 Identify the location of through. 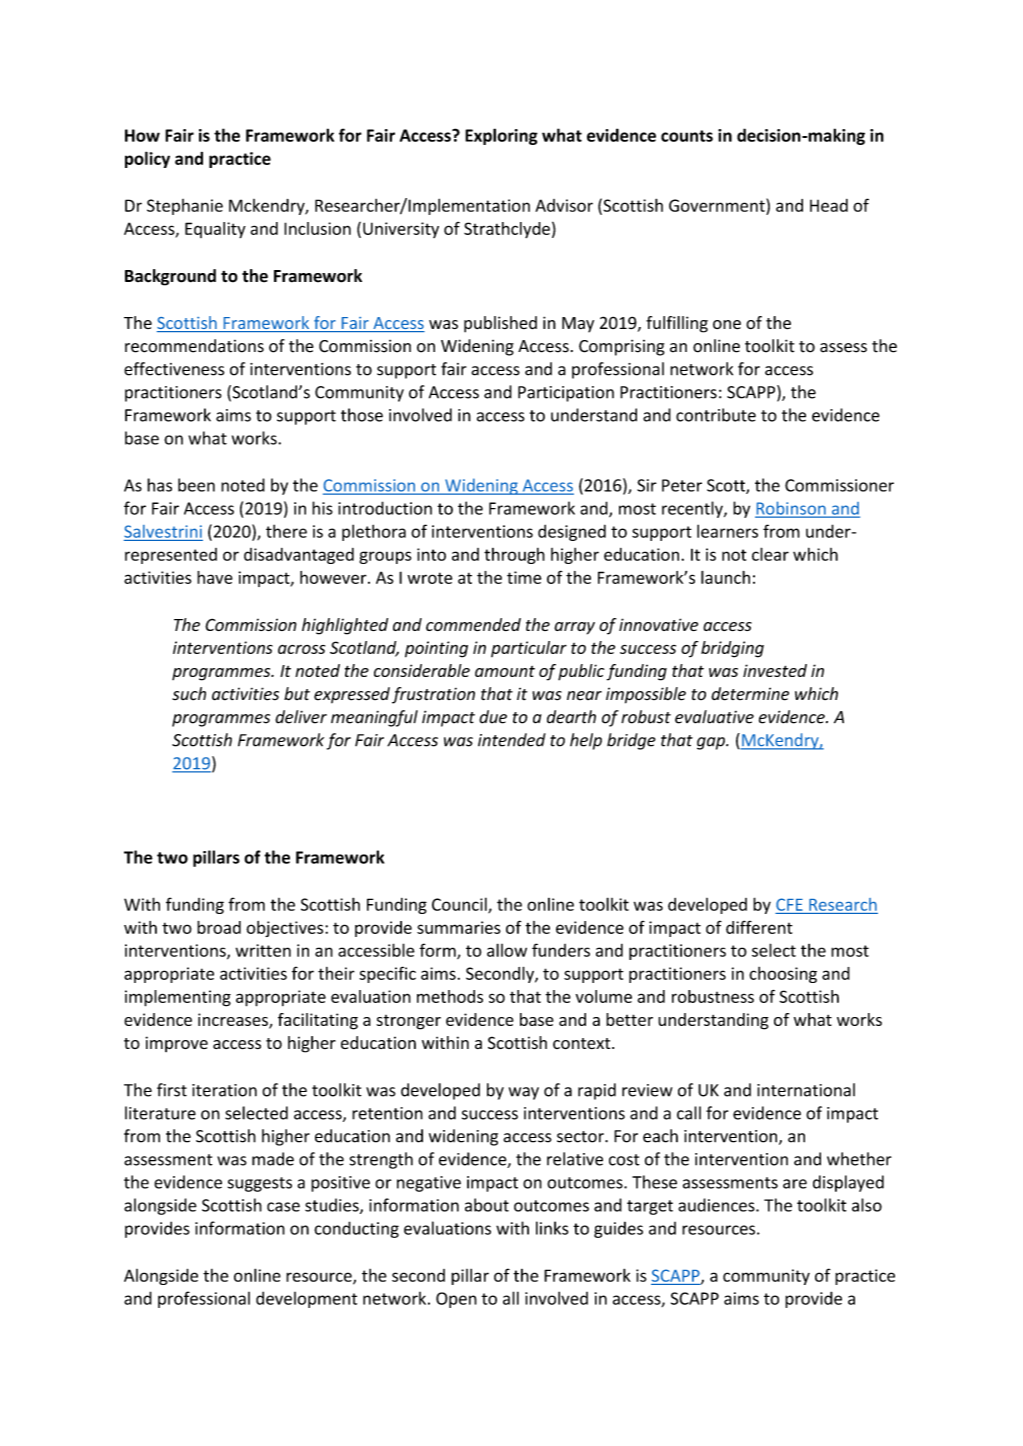
(514, 556).
